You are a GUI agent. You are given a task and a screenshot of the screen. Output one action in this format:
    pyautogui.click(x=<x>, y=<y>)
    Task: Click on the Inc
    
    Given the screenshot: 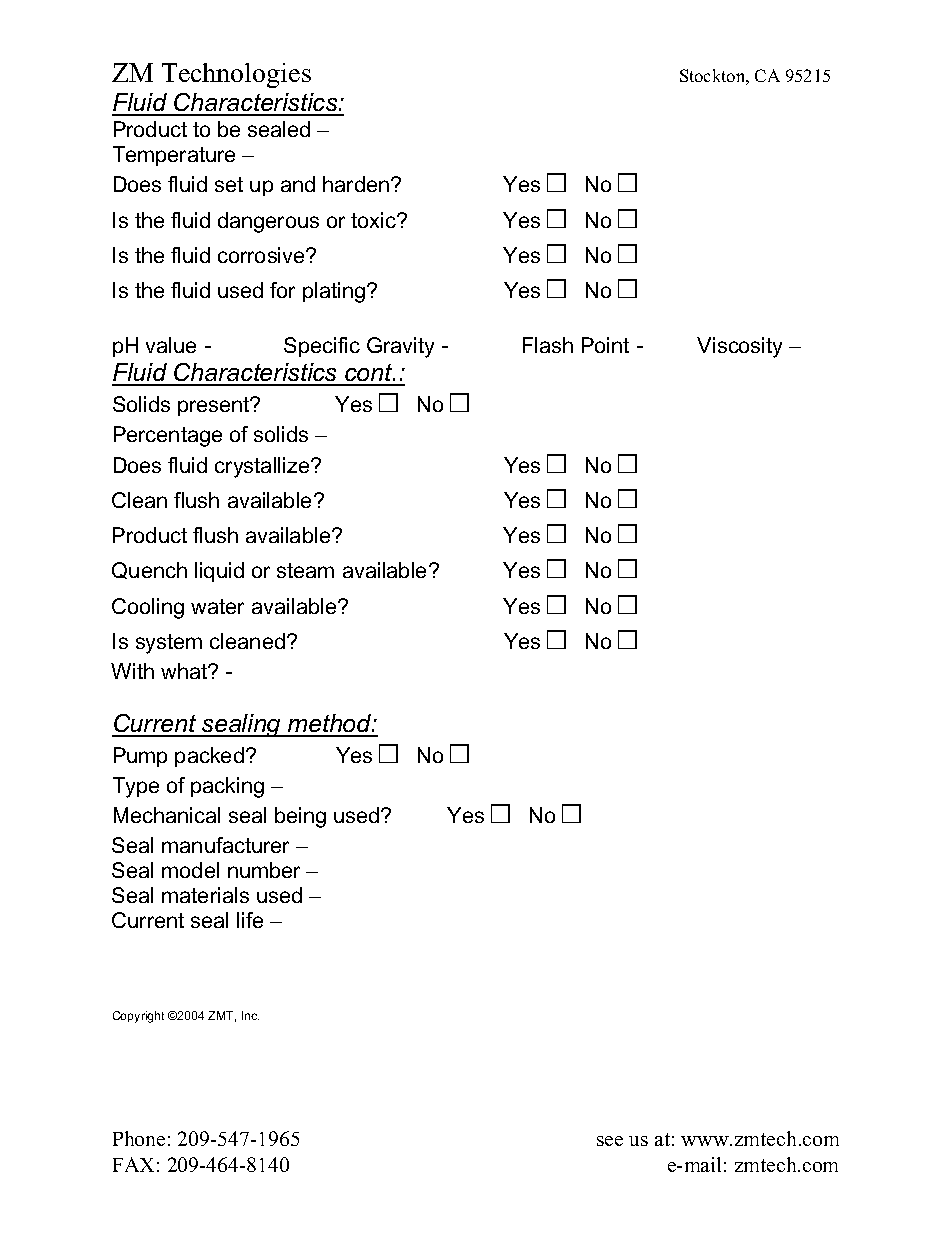 What is the action you would take?
    pyautogui.click(x=250, y=1015)
